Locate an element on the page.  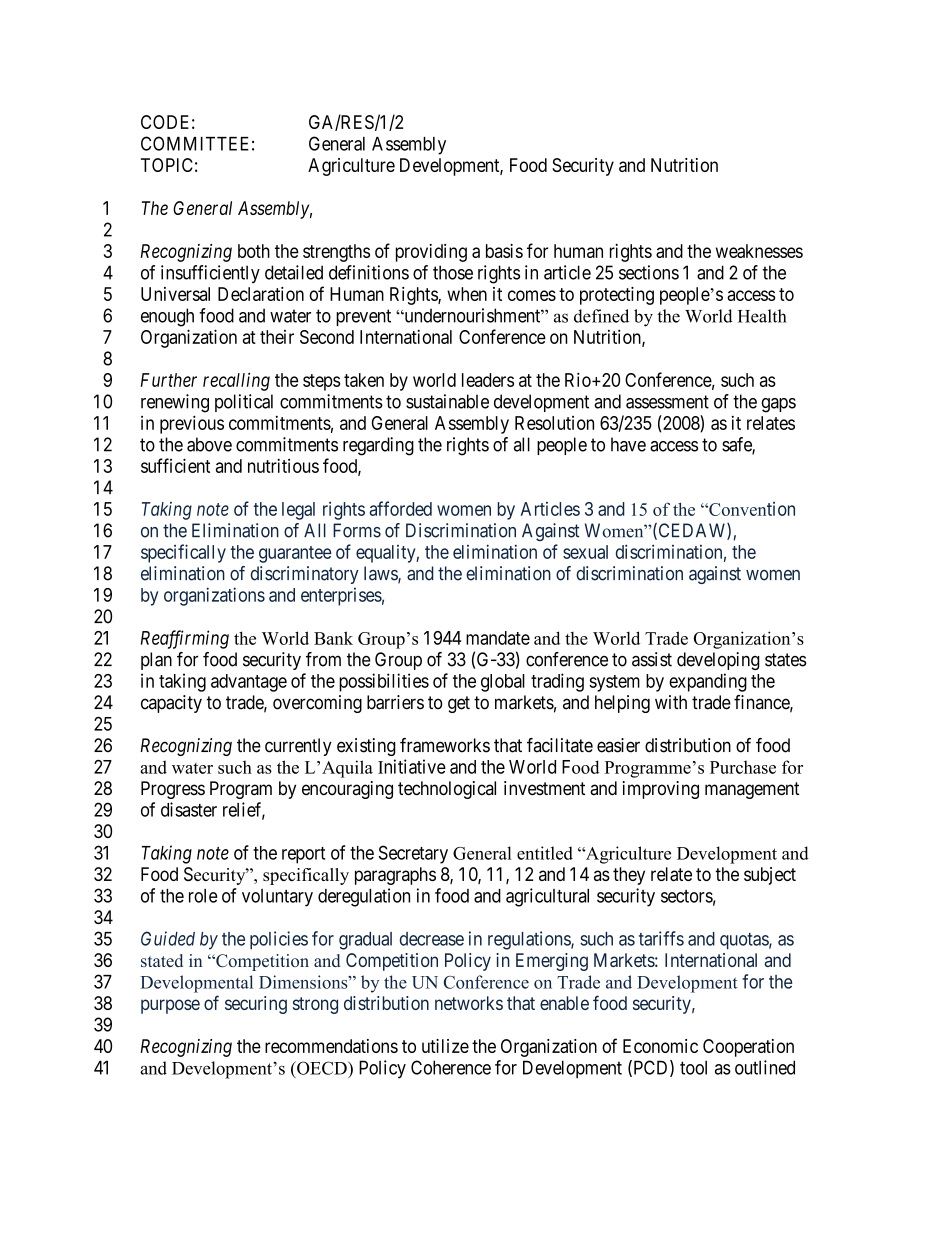
mandate is located at coordinates (498, 638).
